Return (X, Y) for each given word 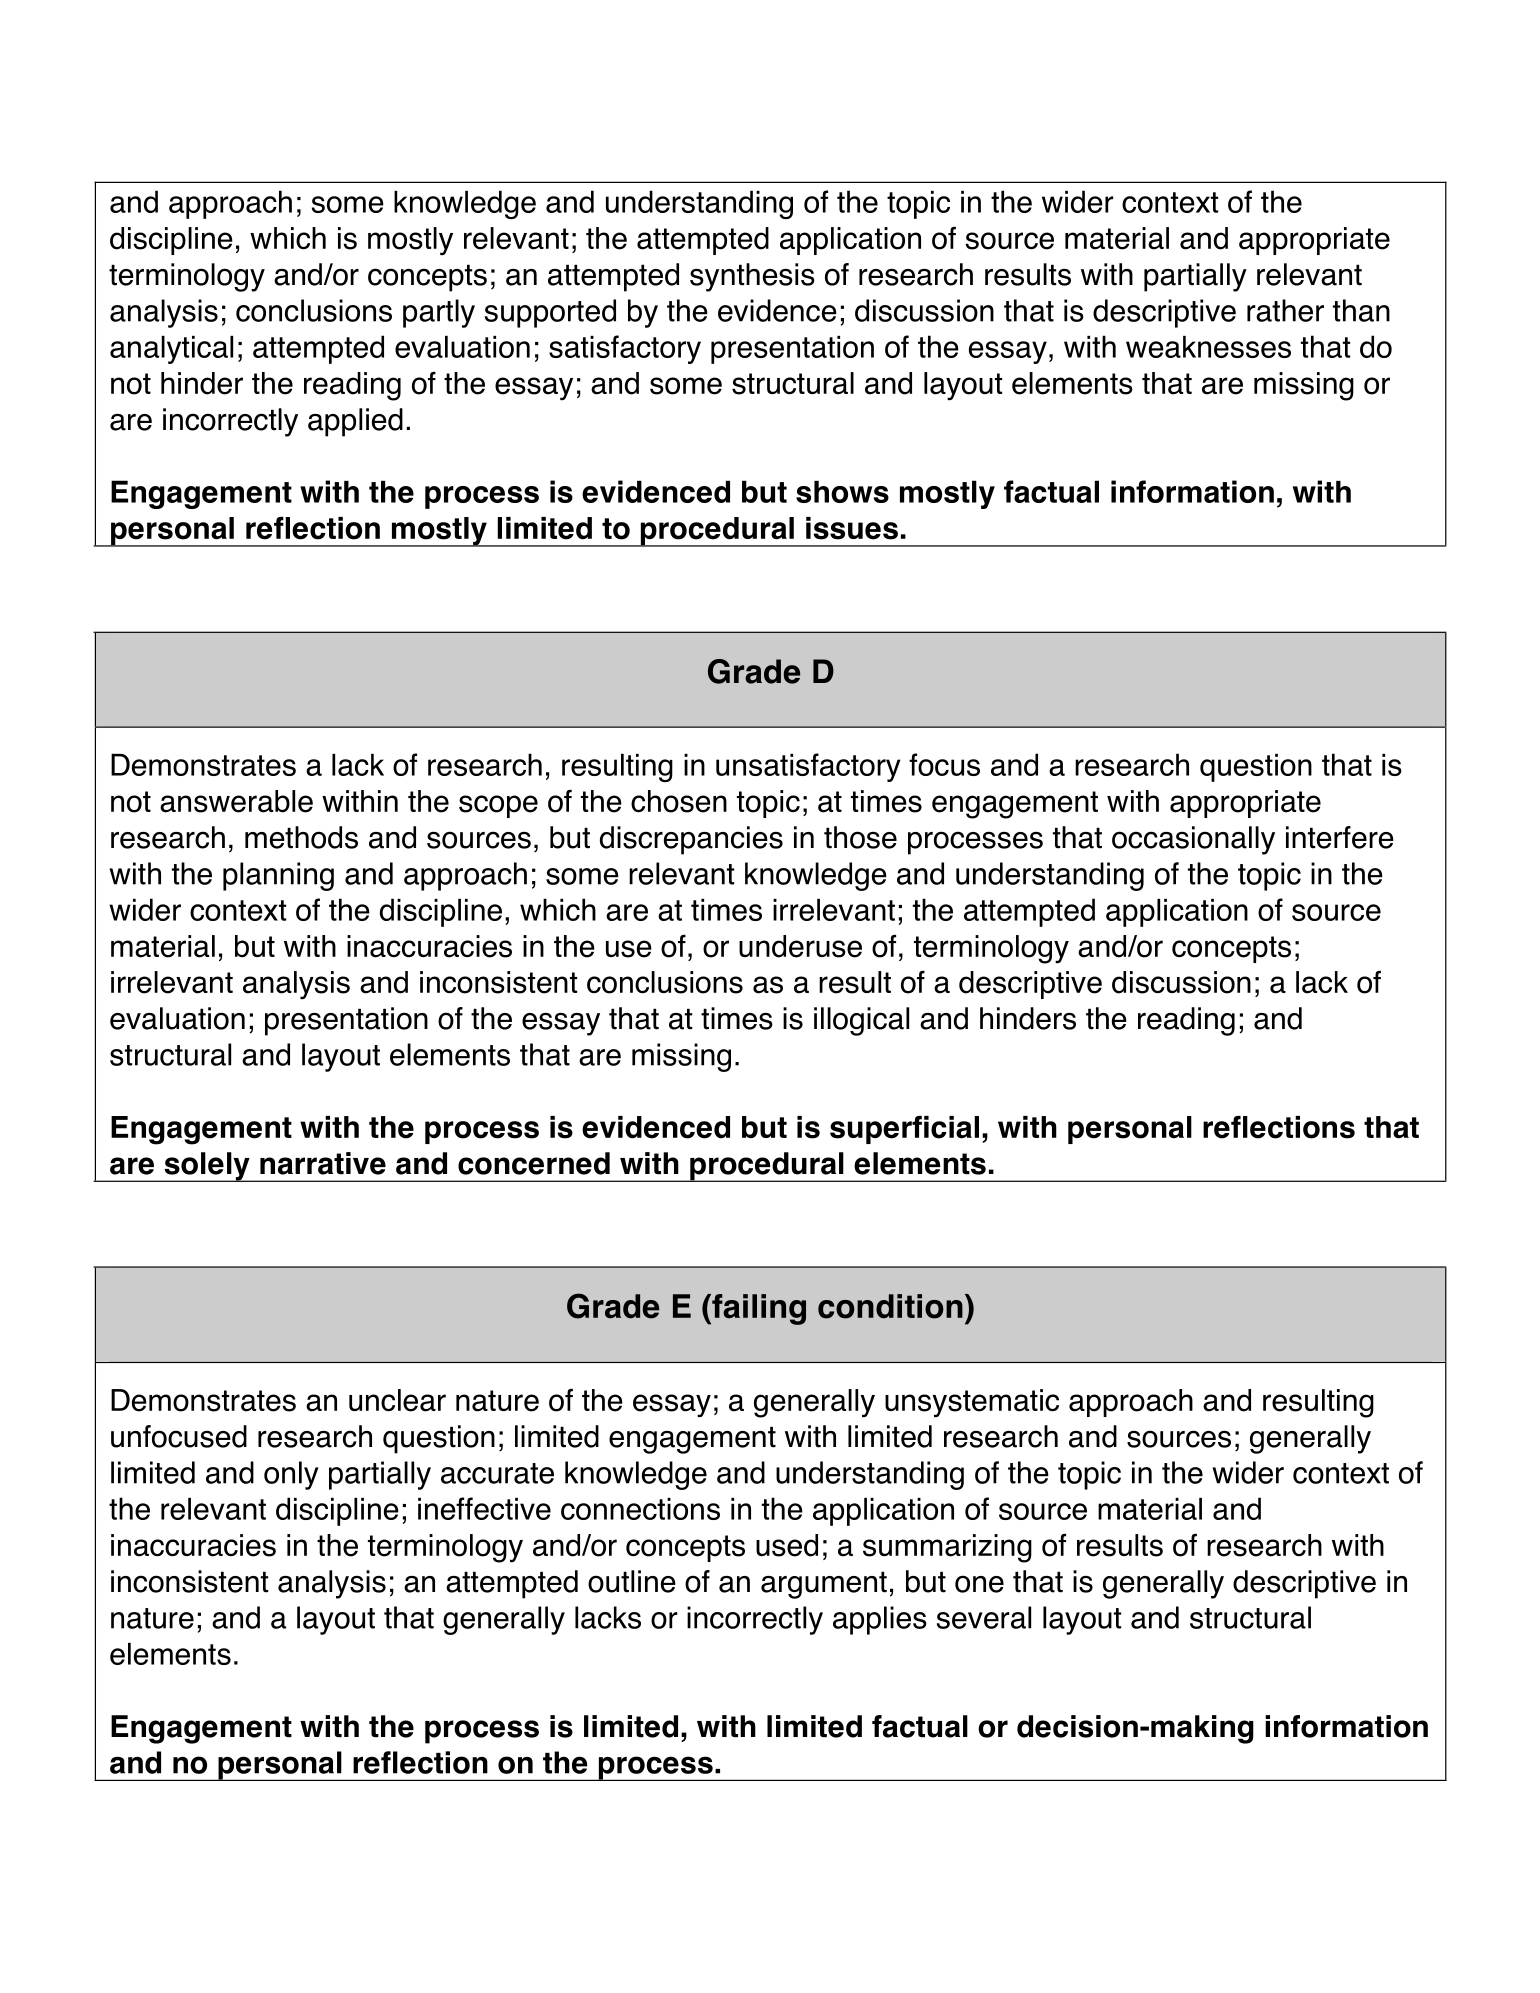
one (979, 1584)
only (291, 1475)
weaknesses (1208, 347)
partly (439, 313)
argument (824, 1585)
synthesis (752, 277)
